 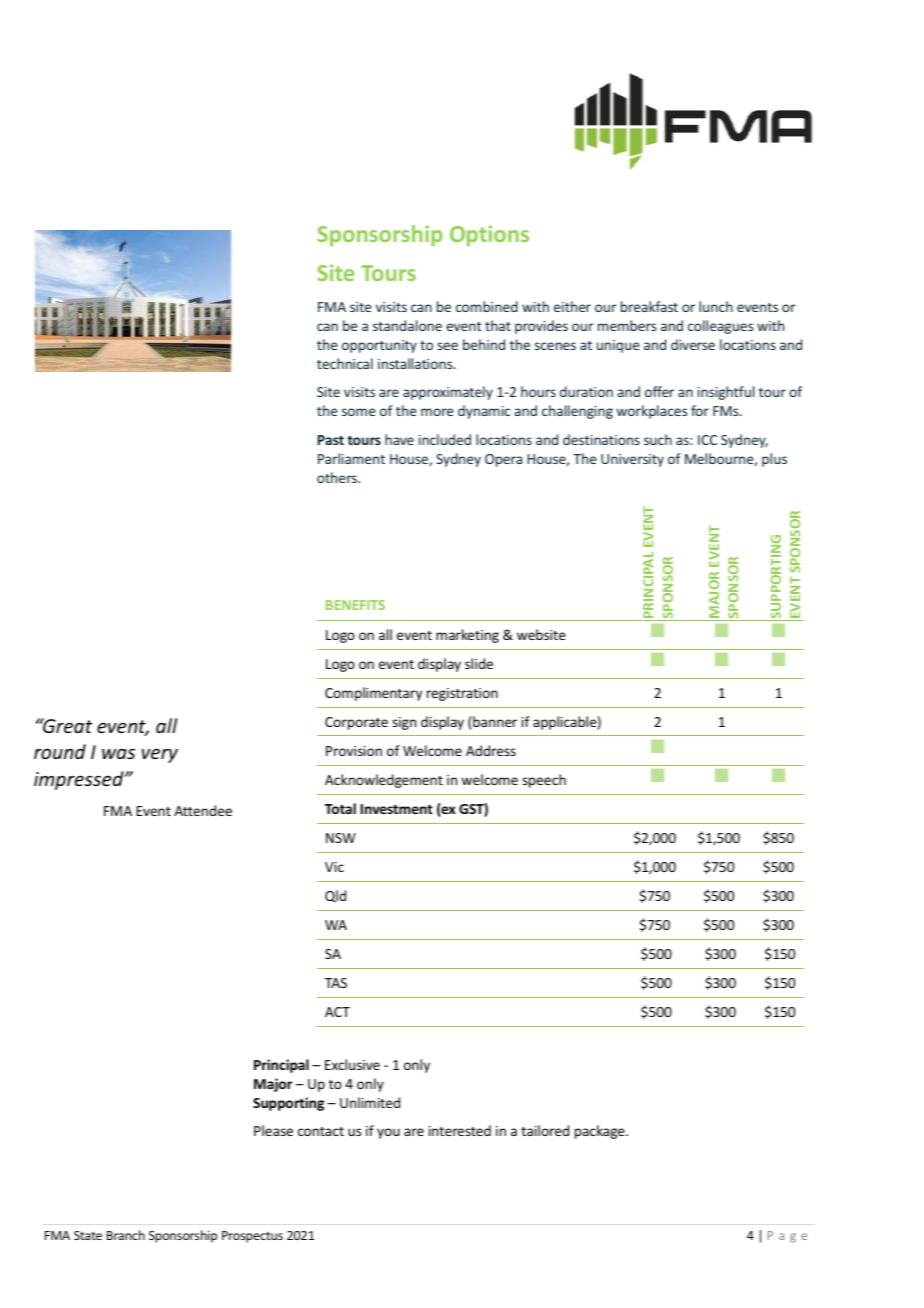 What do you see at coordinates (545, 1130) in the document?
I see `tailored` at bounding box center [545, 1130].
